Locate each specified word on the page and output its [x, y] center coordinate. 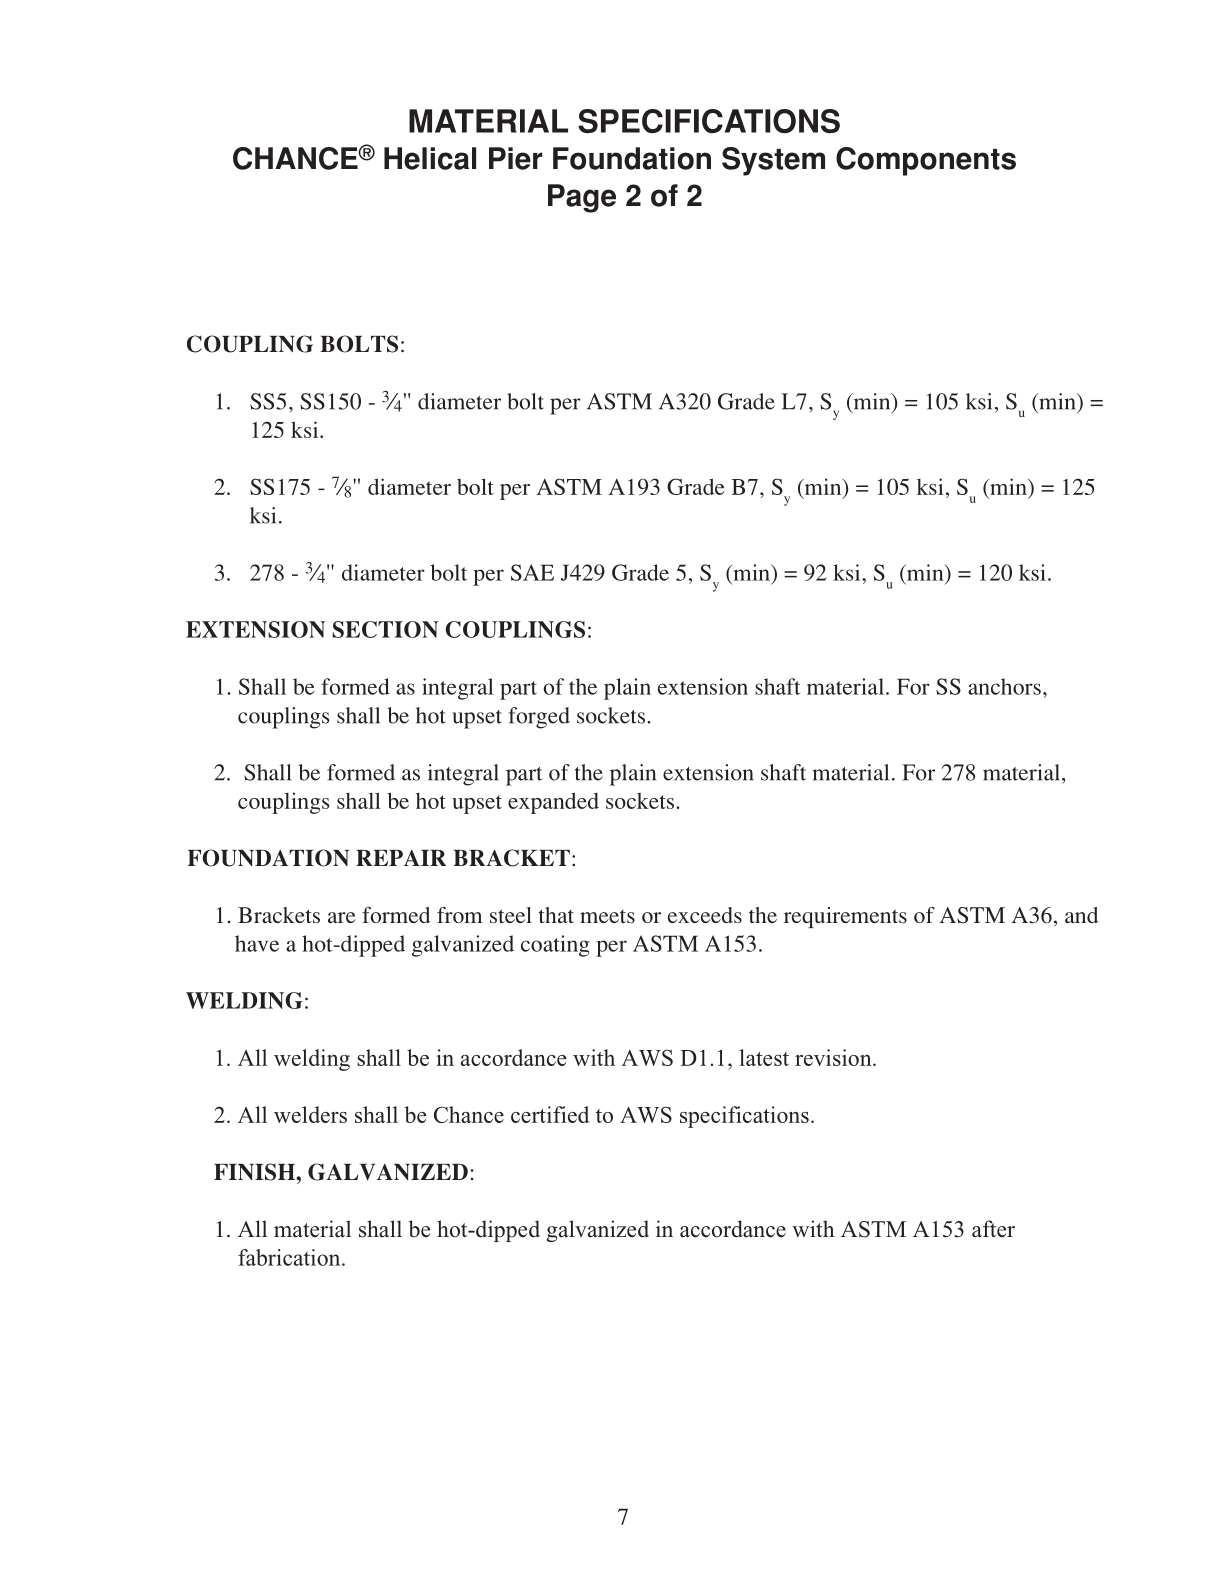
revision [834, 1057]
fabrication [290, 1257]
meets [607, 916]
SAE [532, 572]
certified [550, 1114]
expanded [553, 803]
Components [926, 161]
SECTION [385, 629]
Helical [430, 158]
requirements [845, 917]
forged [539, 718]
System [773, 161]
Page [582, 198]
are [342, 917]
